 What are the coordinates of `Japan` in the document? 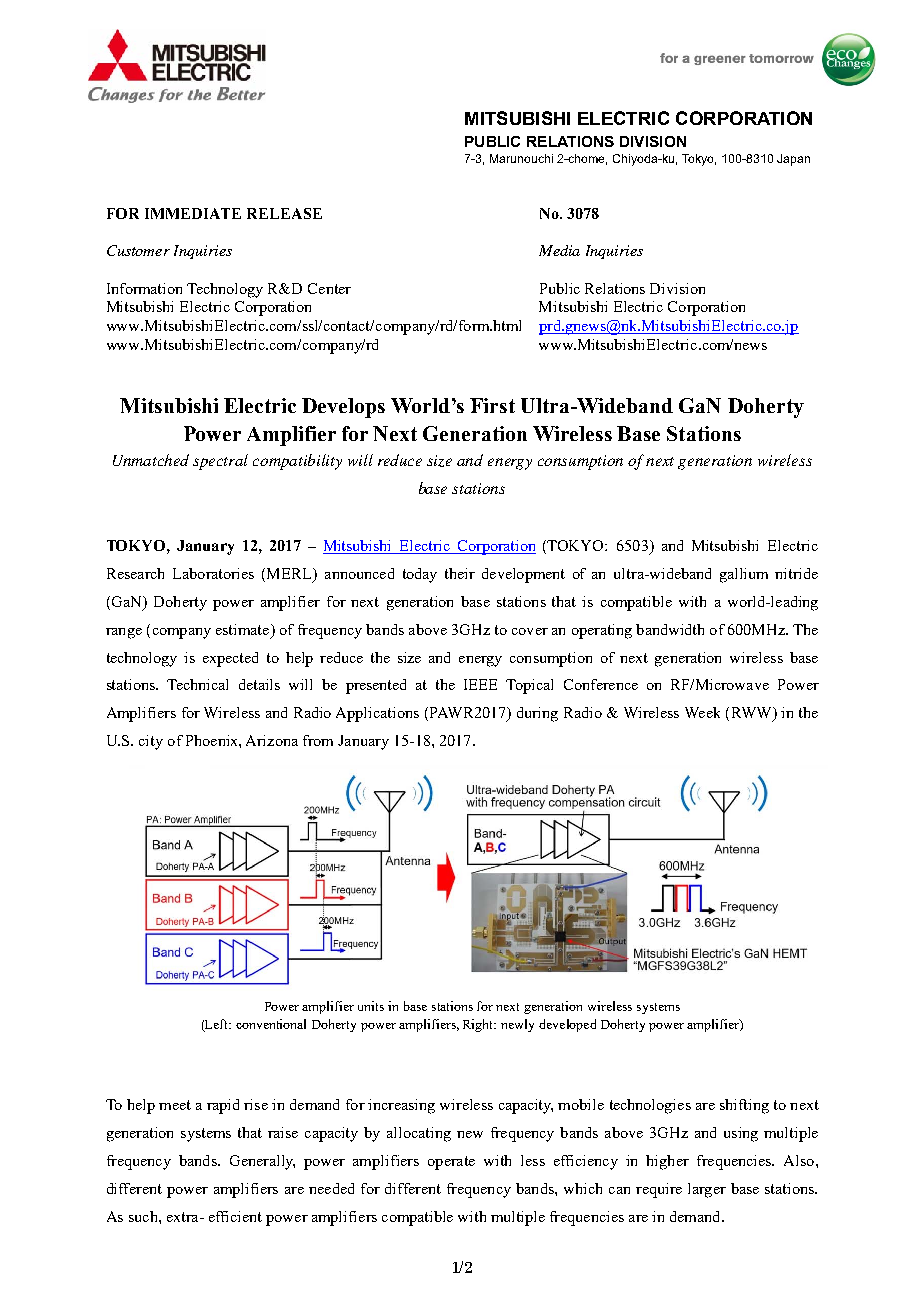 It's located at (793, 160).
